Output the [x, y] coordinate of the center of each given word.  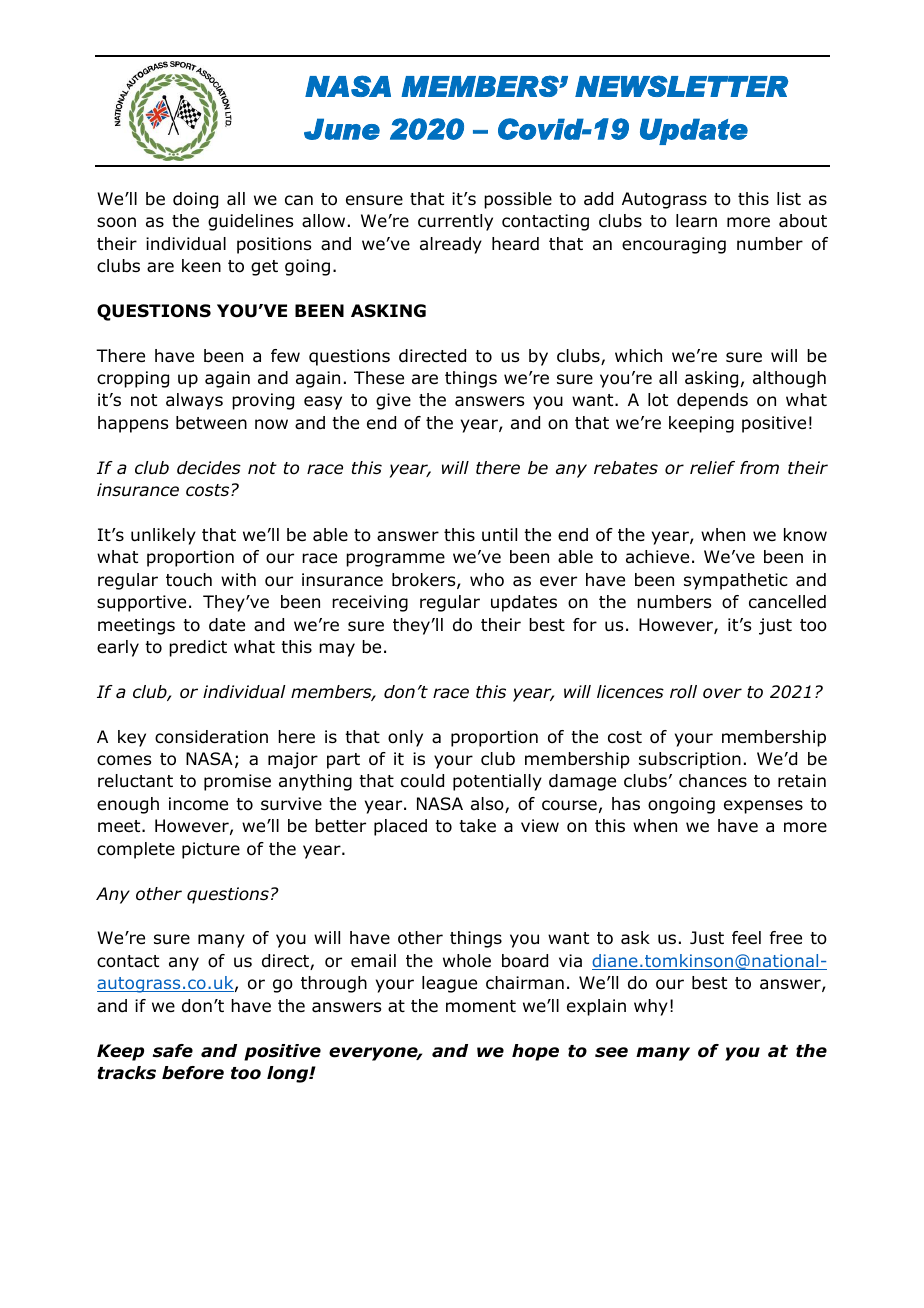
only [405, 738]
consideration [211, 737]
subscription [690, 760]
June [342, 129]
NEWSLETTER [681, 86]
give [393, 401]
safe [173, 1051]
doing [195, 200]
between [211, 423]
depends [712, 401]
